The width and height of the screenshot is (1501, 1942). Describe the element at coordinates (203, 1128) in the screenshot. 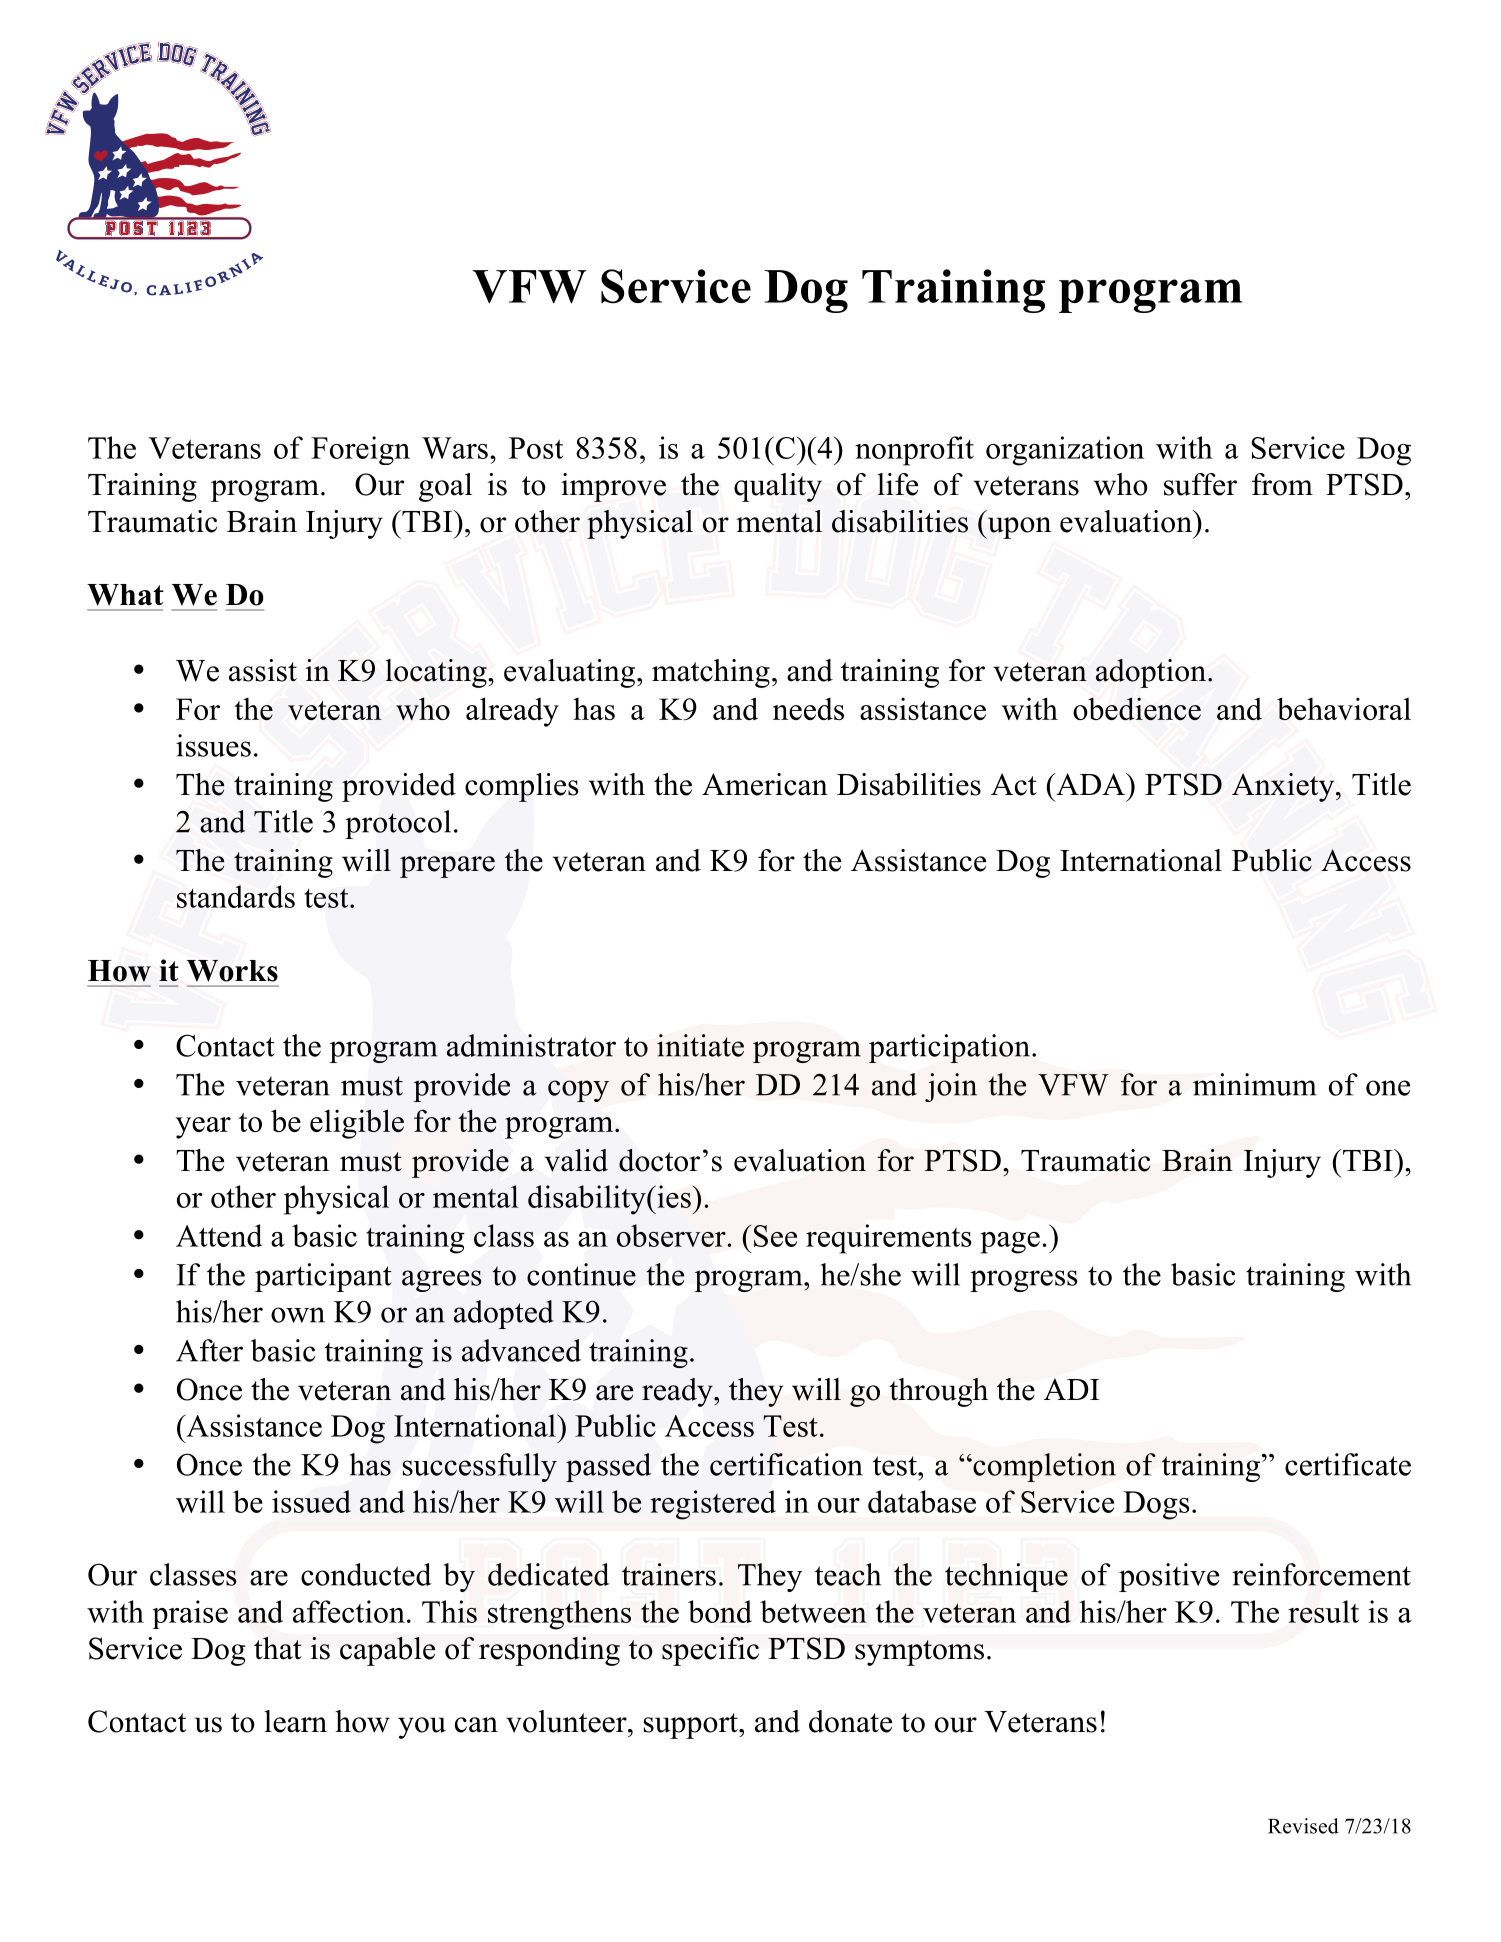

I see `year` at that location.
